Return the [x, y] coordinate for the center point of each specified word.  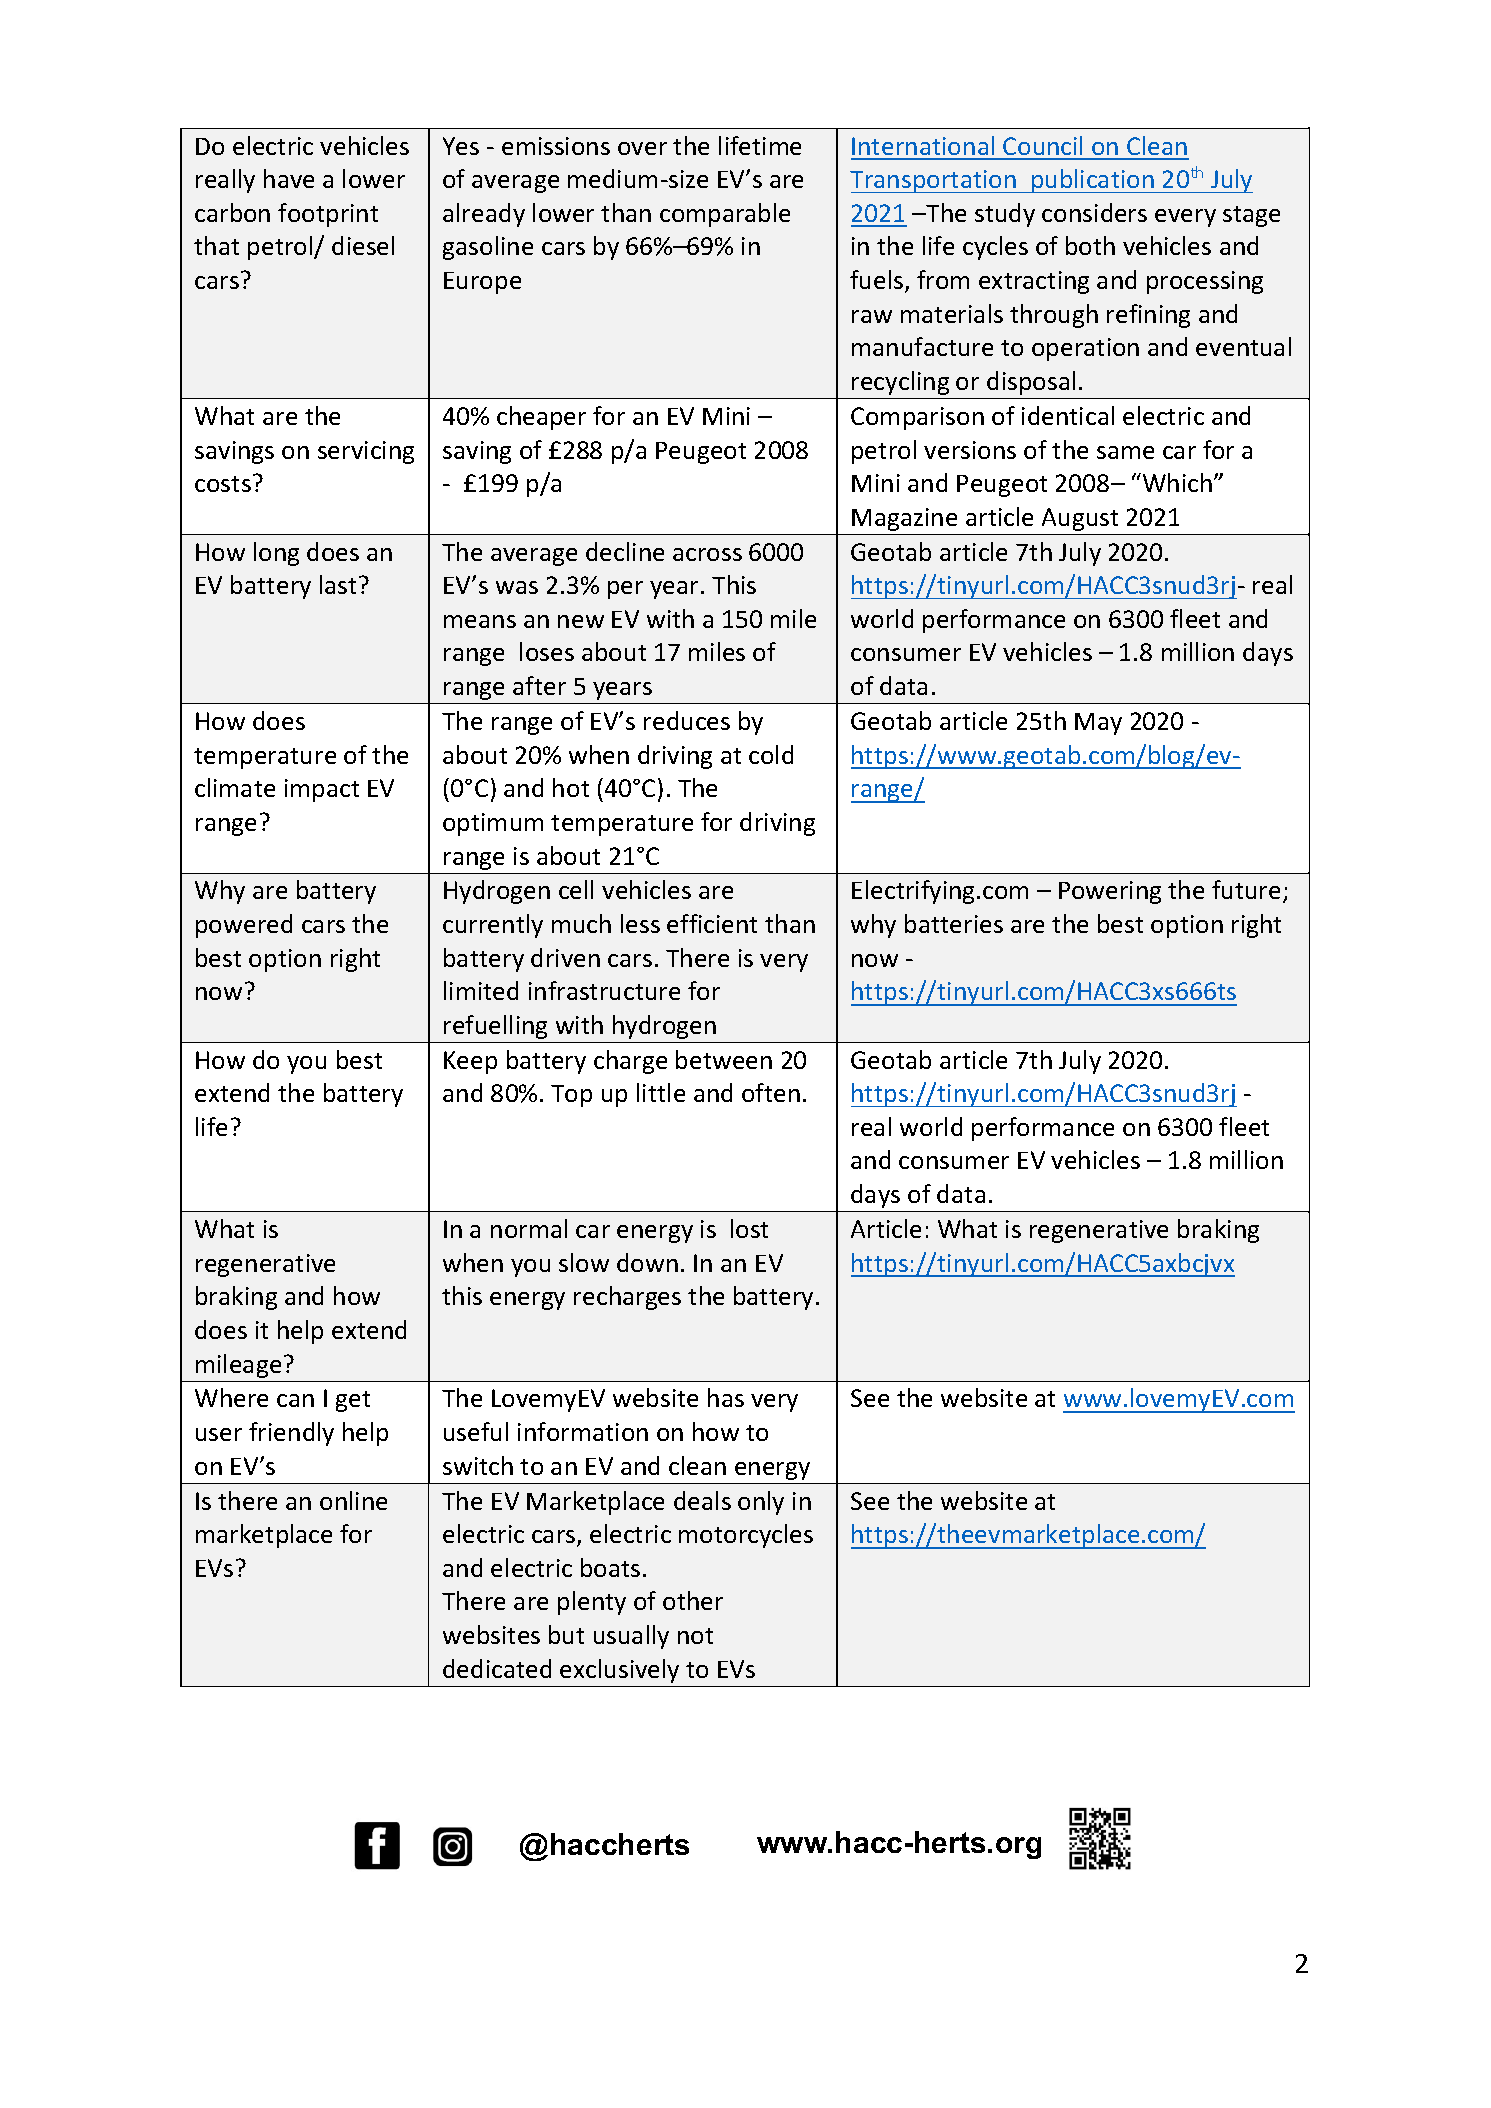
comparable [725, 215]
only [761, 1503]
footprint [328, 215]
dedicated [497, 1668]
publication [1093, 181]
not [695, 1636]
